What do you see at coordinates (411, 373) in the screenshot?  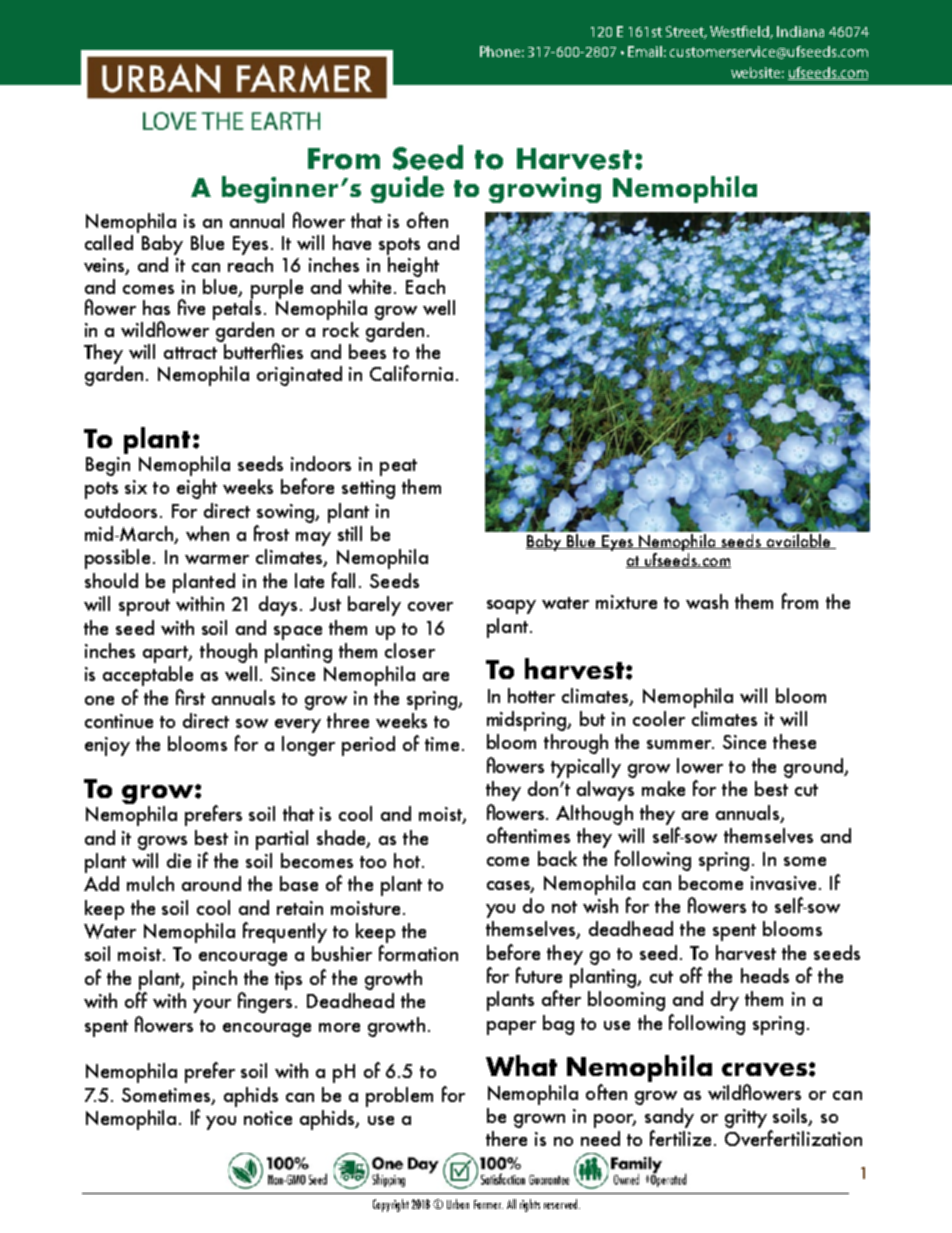 I see `California` at bounding box center [411, 373].
